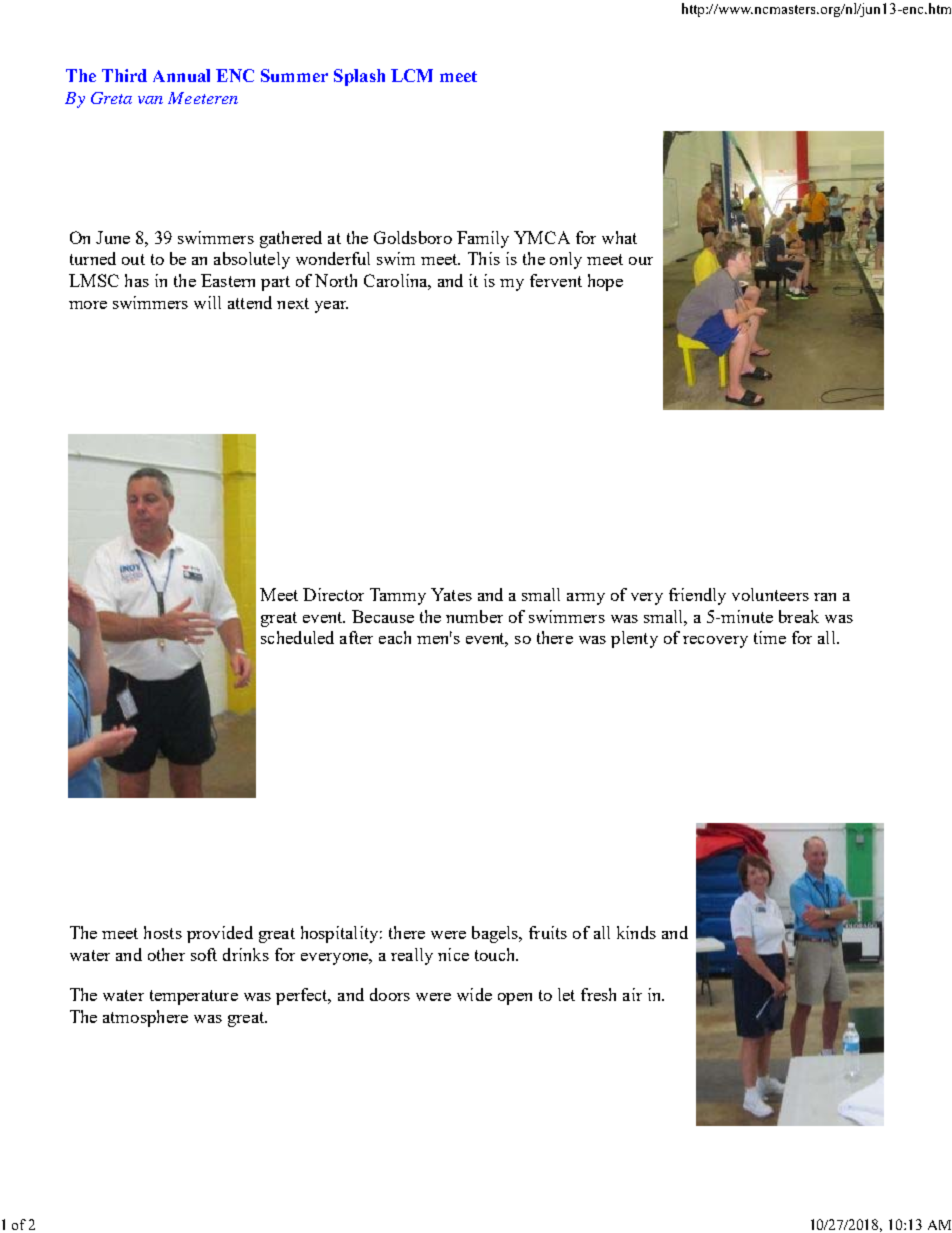 The image size is (952, 1233). Describe the element at coordinates (770, 594) in the page. I see `volunteers` at that location.
